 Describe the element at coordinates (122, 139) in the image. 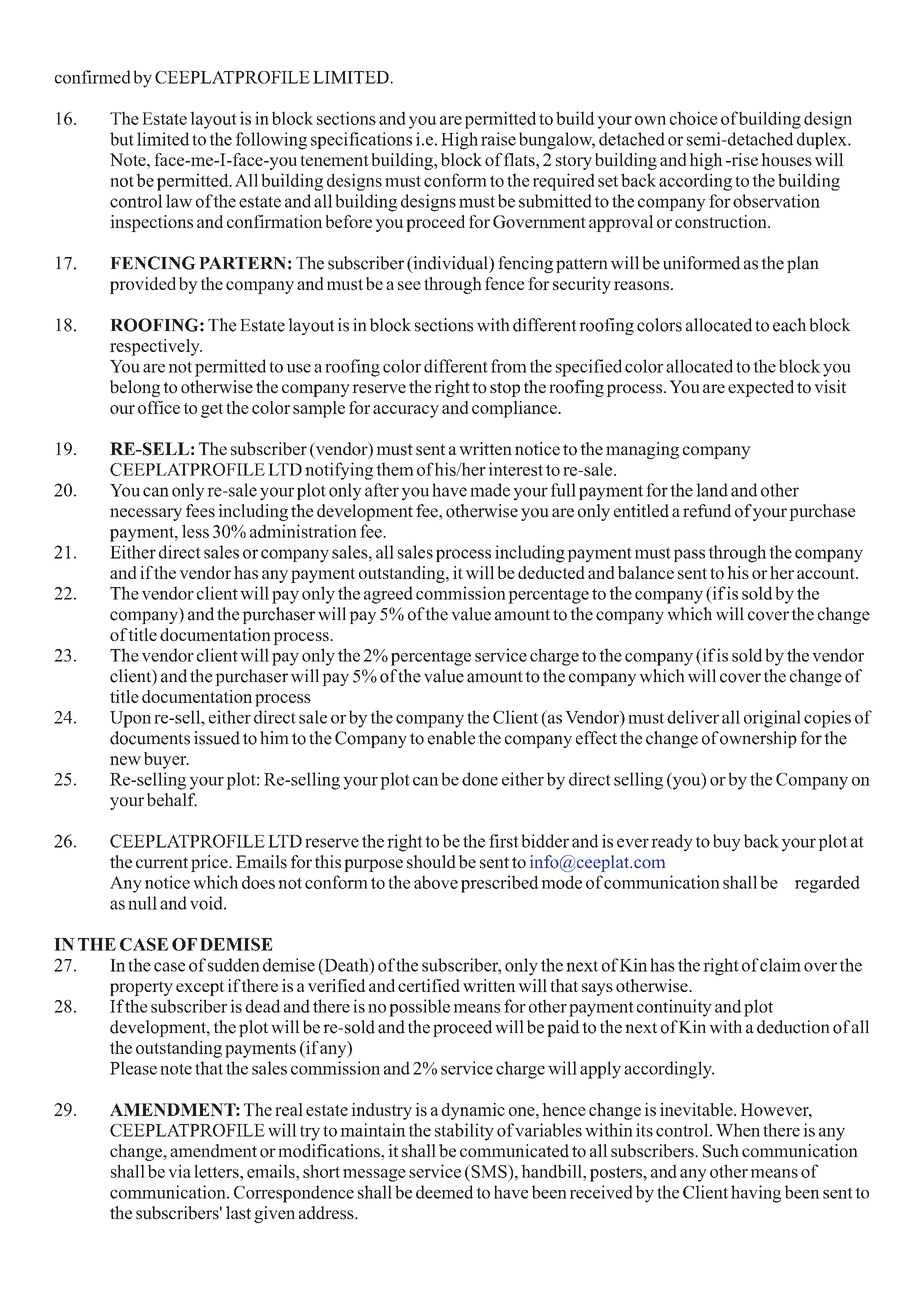

I see `but` at that location.
